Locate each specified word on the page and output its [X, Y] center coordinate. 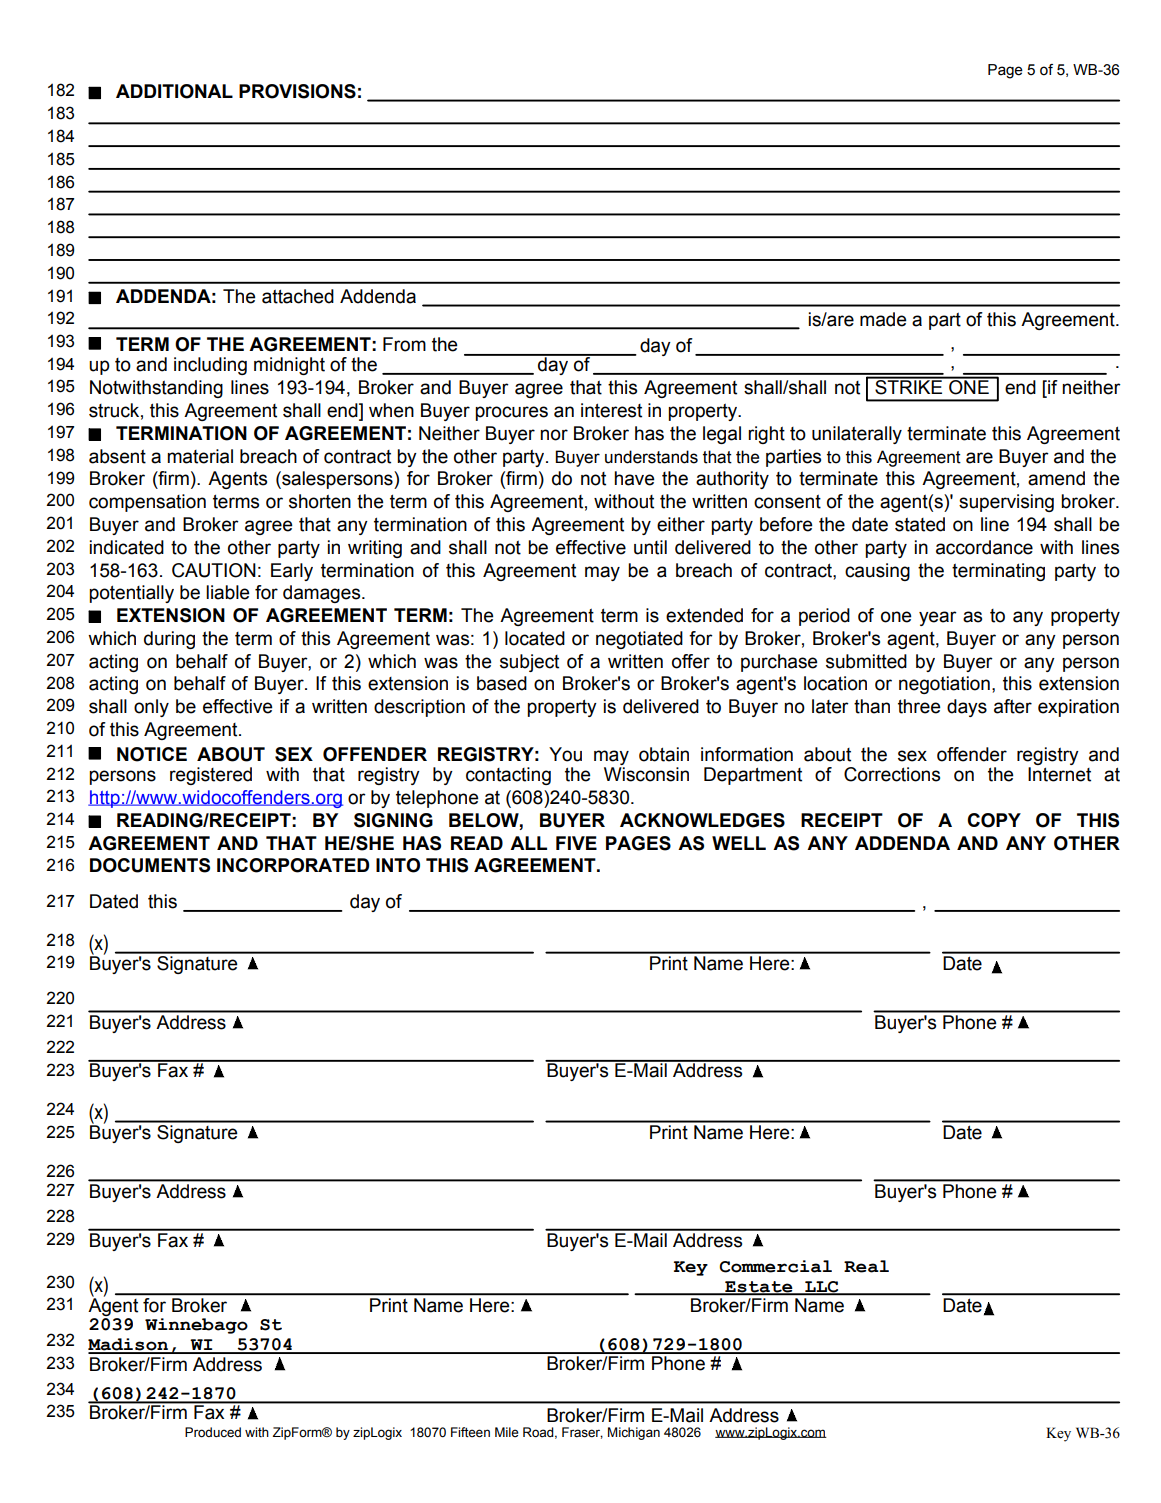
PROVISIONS [297, 91]
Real [866, 1266]
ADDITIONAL [174, 91]
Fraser [582, 1433]
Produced [213, 1432]
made [883, 319]
